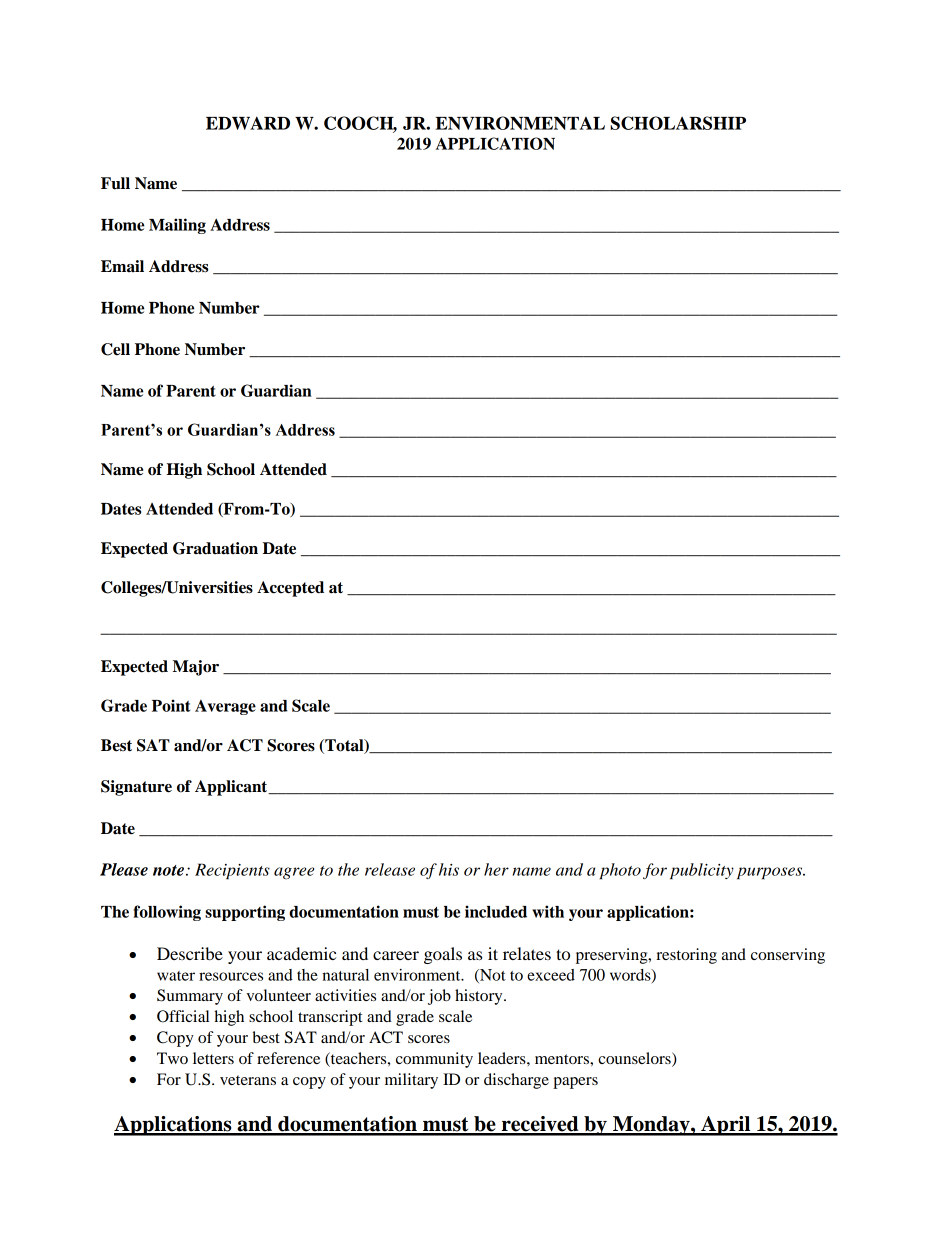  What do you see at coordinates (290, 589) in the screenshot?
I see `Accepted` at bounding box center [290, 589].
